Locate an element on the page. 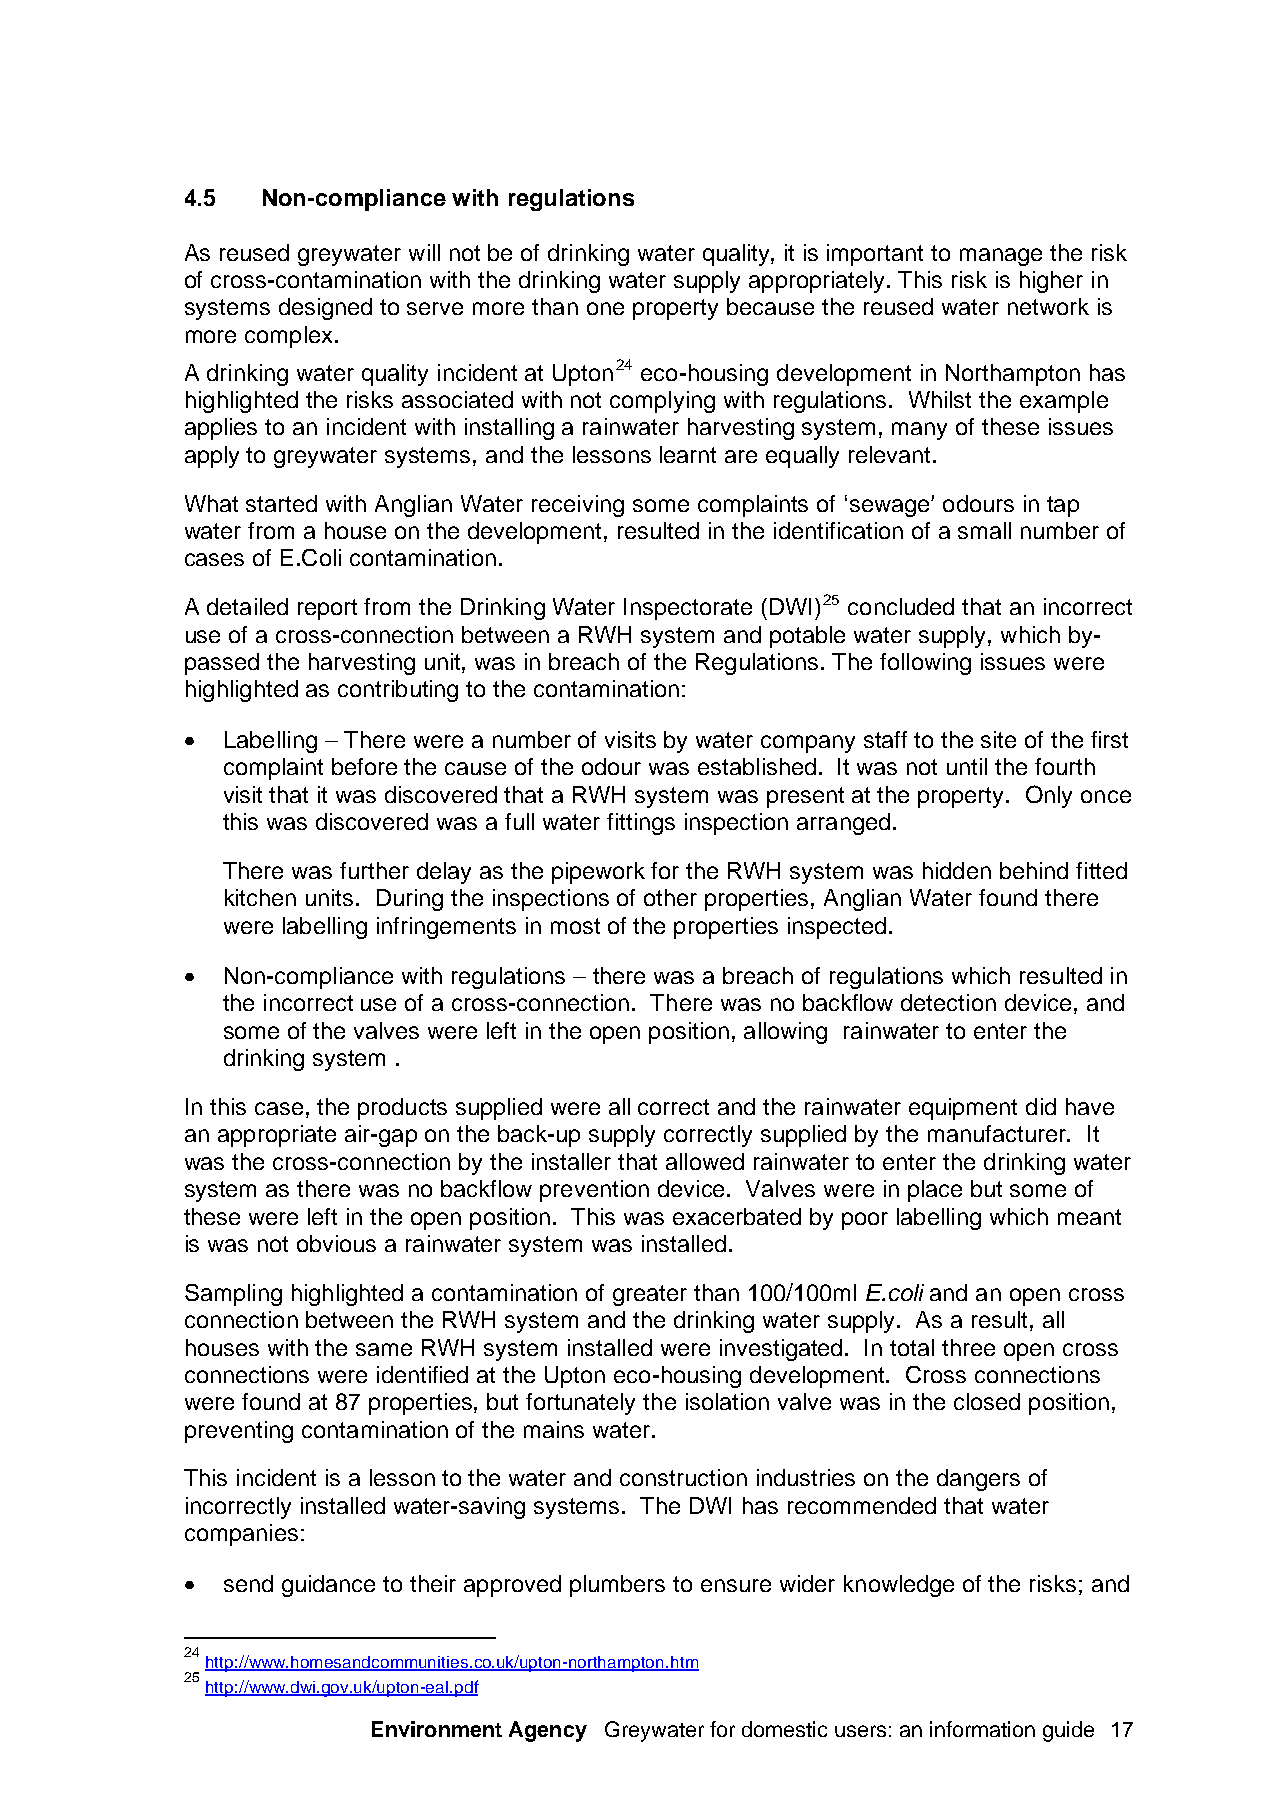 The height and width of the page is (1820, 1286). detection is located at coordinates (948, 1002).
